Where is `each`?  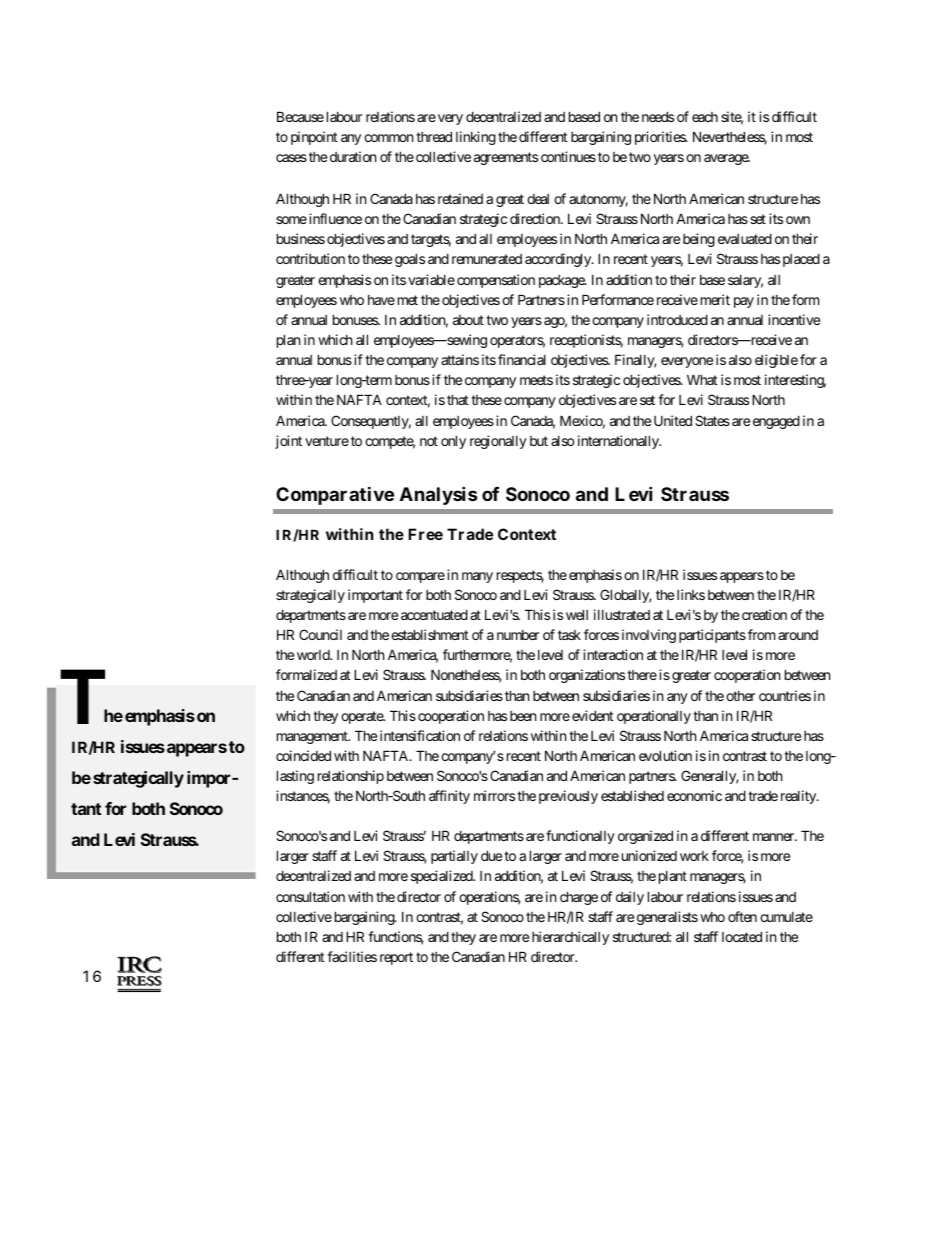
each is located at coordinates (705, 117).
